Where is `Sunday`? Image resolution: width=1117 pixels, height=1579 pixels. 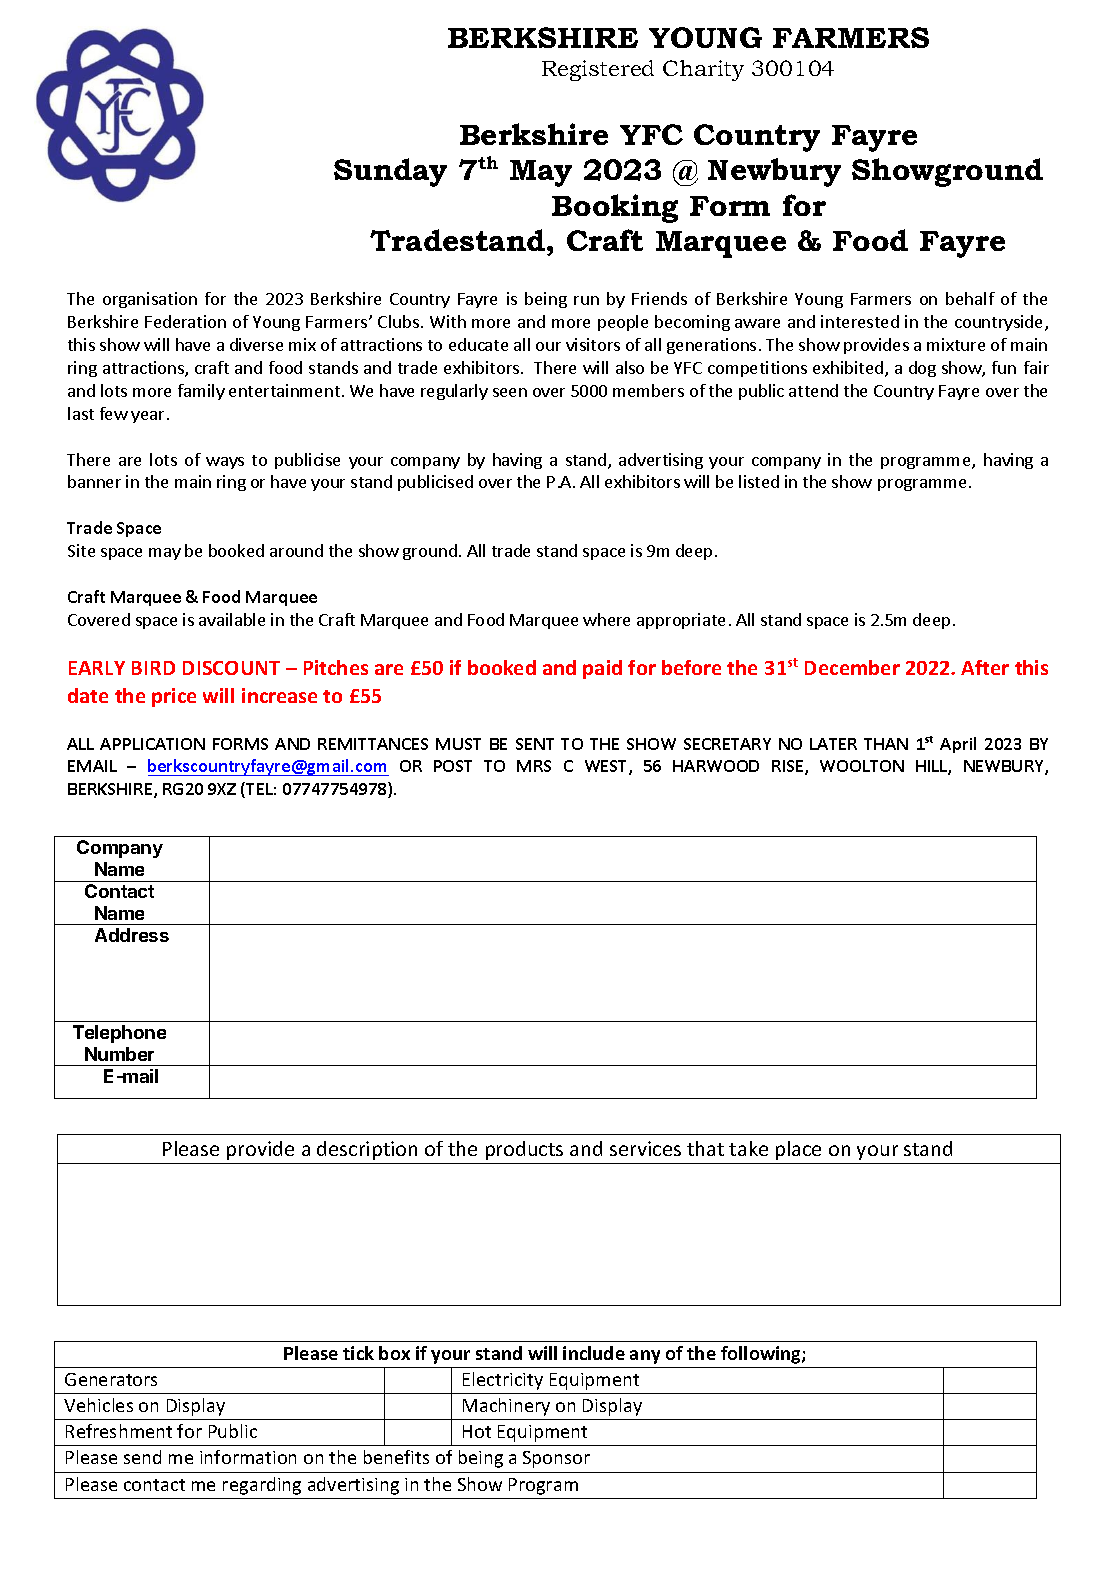 Sunday is located at coordinates (390, 172).
